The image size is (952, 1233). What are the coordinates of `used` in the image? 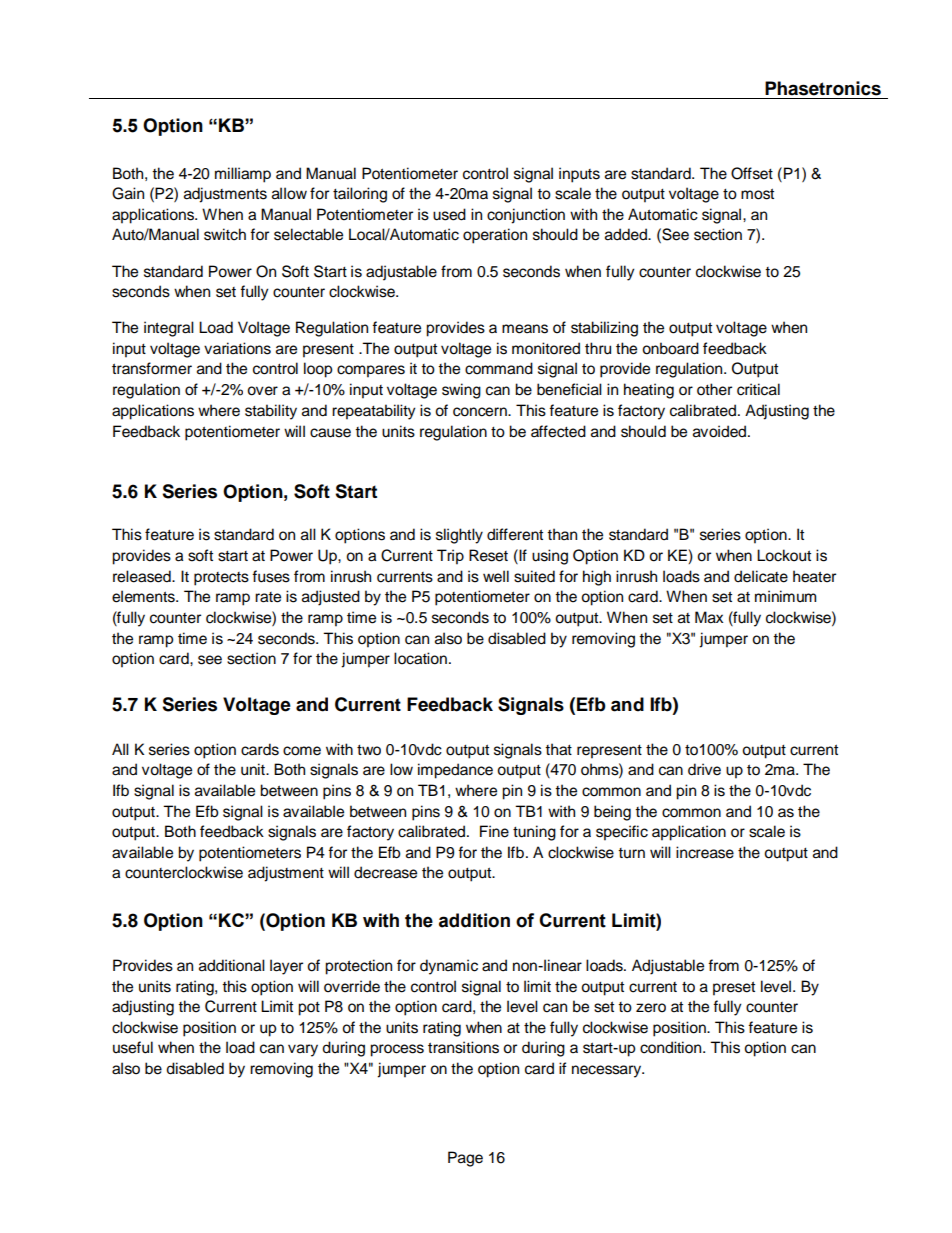 It's located at (449, 214).
